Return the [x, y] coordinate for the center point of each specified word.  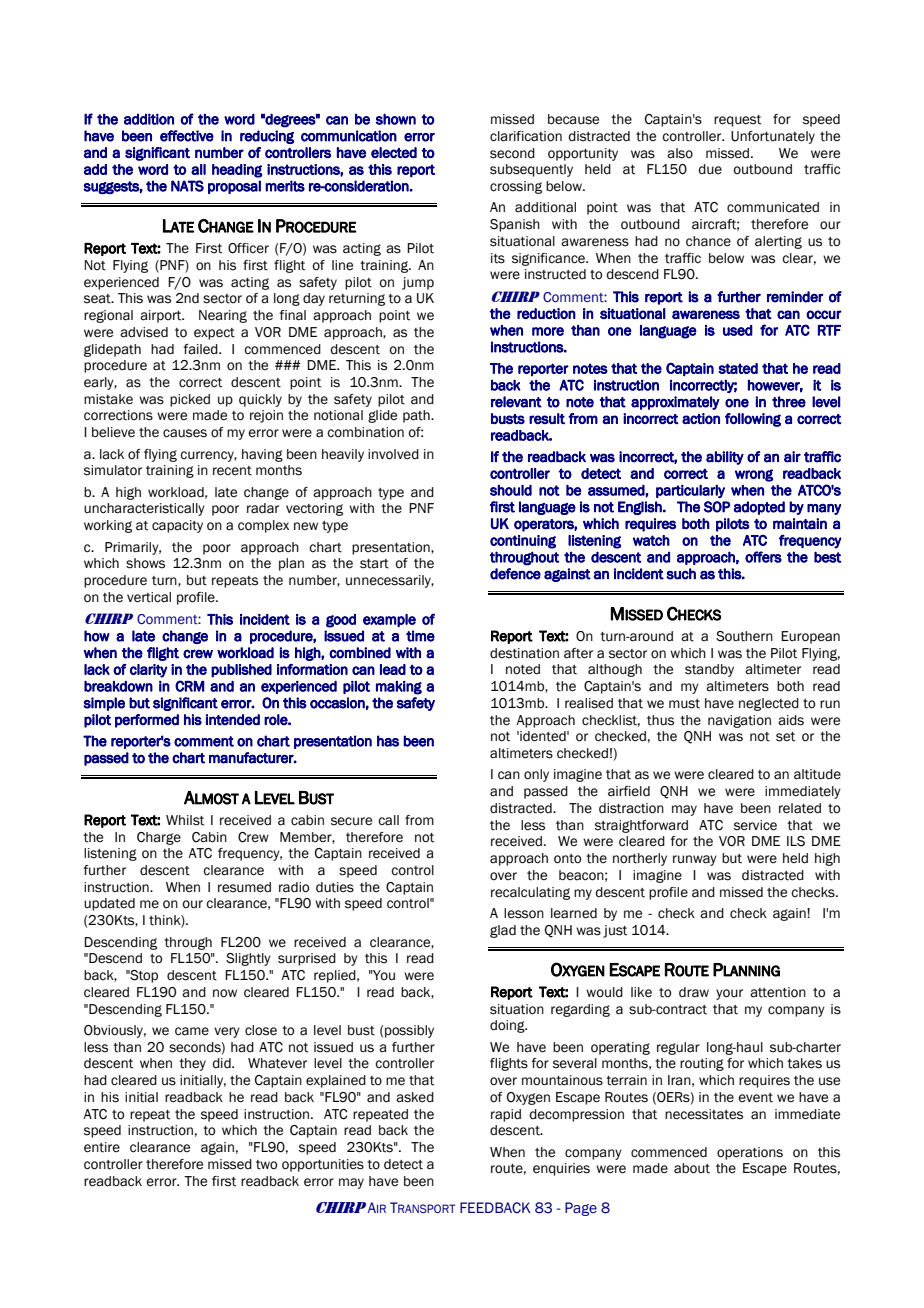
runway [695, 860]
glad [503, 931]
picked [190, 400]
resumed [244, 887]
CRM [190, 686]
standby [709, 670]
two [266, 1165]
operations [750, 1153]
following [753, 420]
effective [187, 136]
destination [524, 653]
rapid [506, 1115]
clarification [526, 136]
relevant [516, 402]
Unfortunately [773, 137]
